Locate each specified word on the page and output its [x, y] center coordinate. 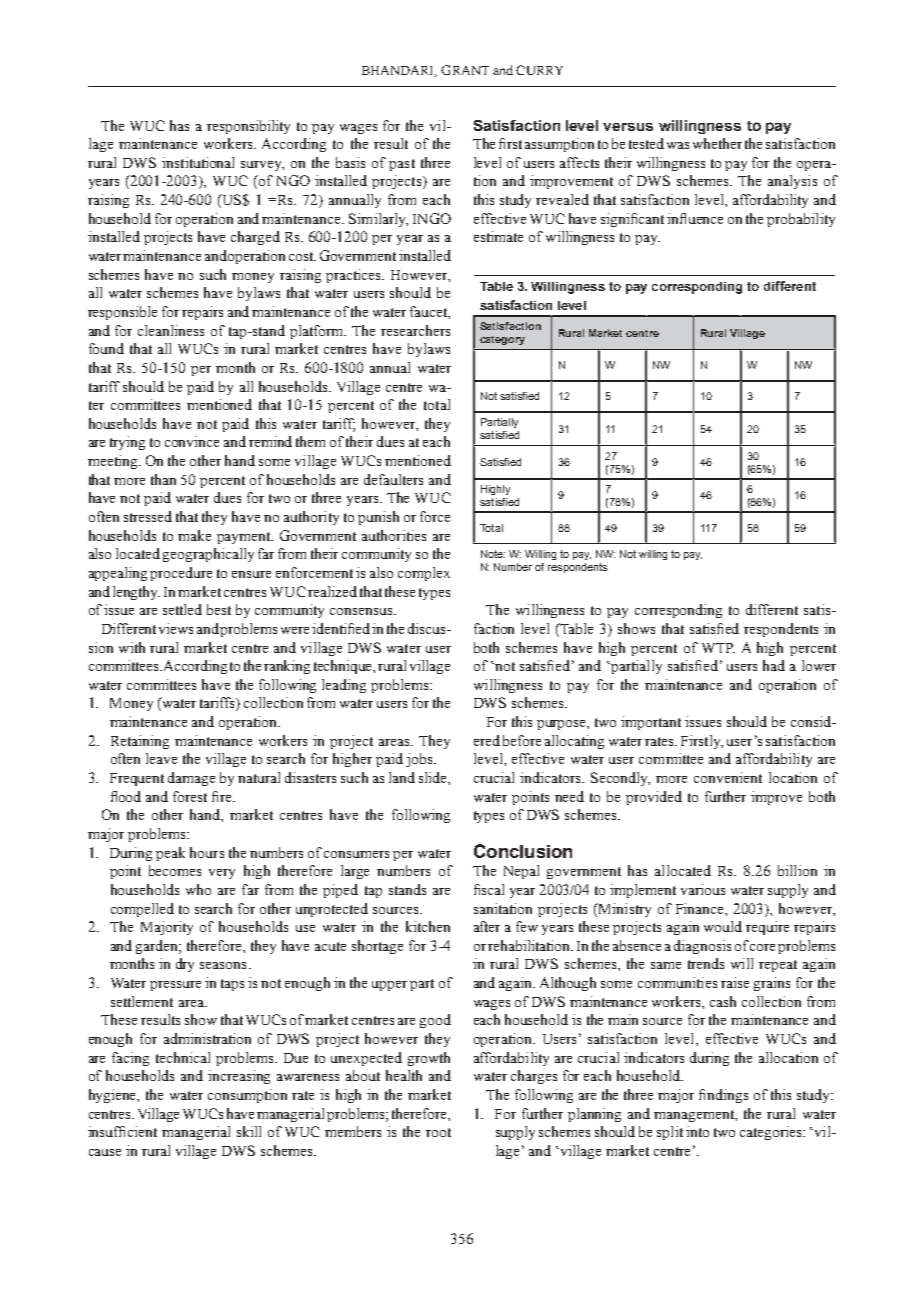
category [502, 340]
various [703, 889]
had [774, 665]
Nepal [521, 872]
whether [717, 143]
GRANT [465, 70]
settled [182, 609]
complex [424, 574]
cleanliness [171, 330]
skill [249, 1131]
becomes [175, 870]
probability [801, 220]
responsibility [248, 127]
